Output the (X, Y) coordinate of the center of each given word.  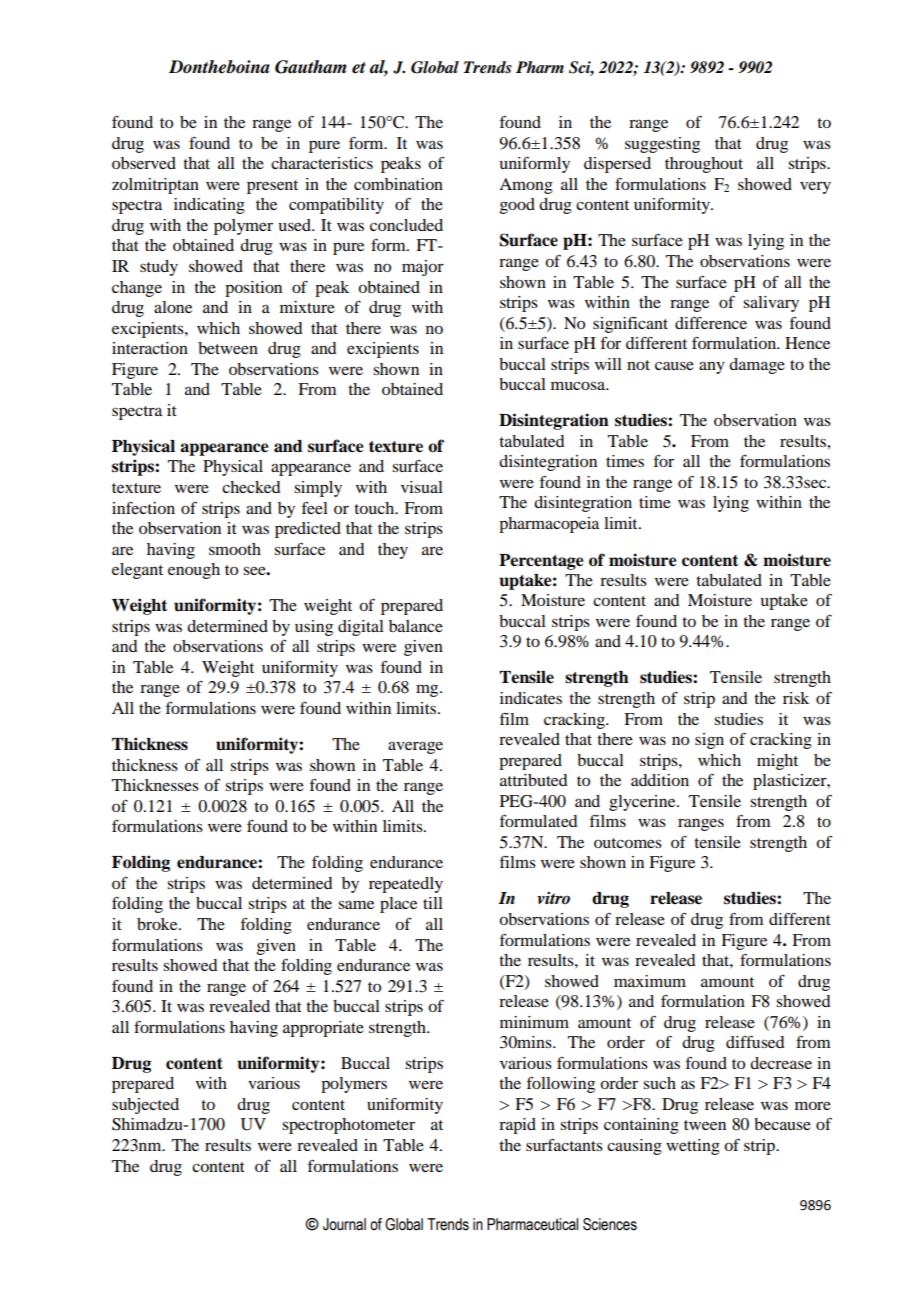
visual (422, 487)
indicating (209, 206)
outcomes (628, 843)
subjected (145, 1106)
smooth (235, 549)
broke (158, 924)
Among (526, 186)
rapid (517, 1126)
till (433, 903)
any (712, 367)
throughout (704, 165)
